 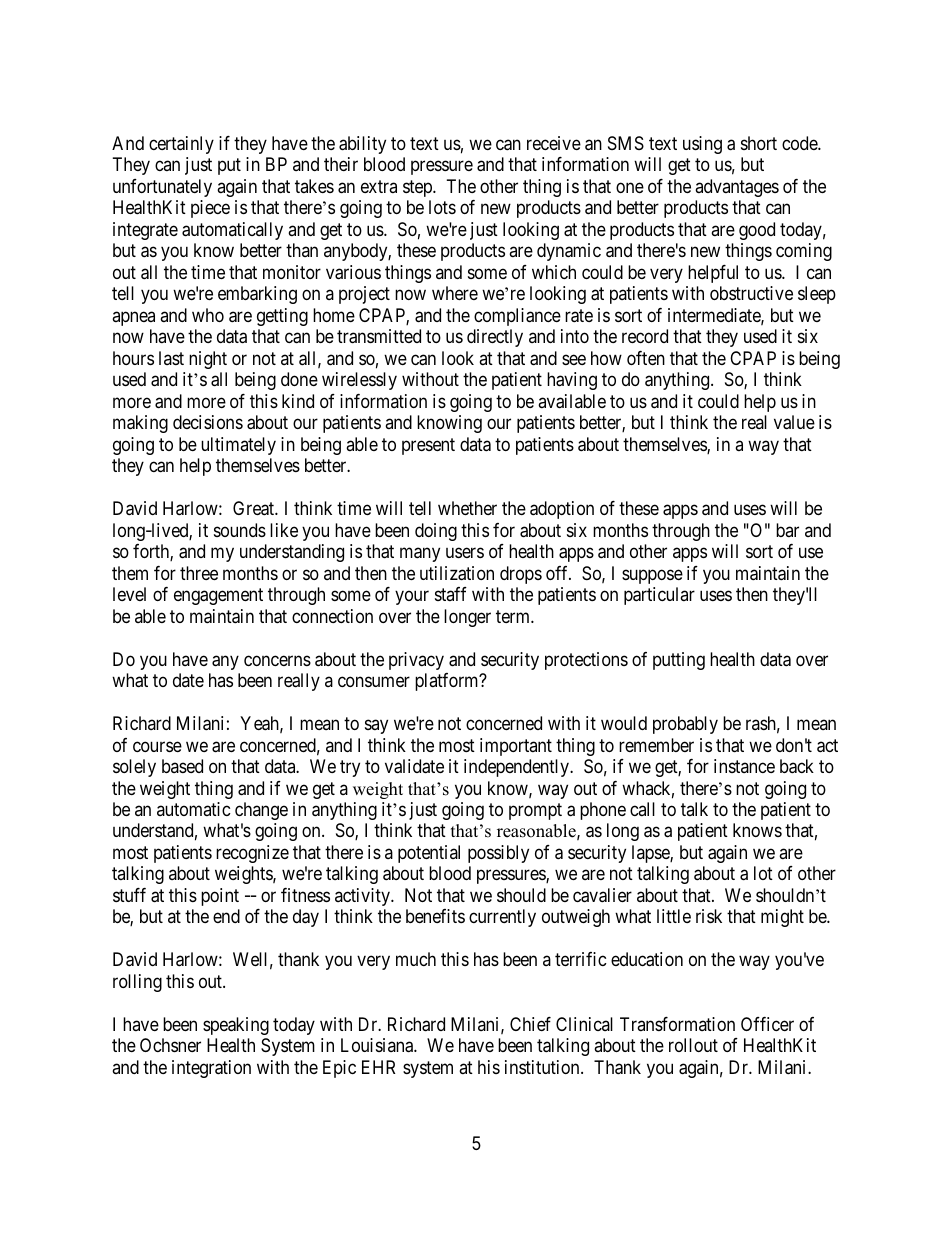 I want to click on directly, so click(x=495, y=338).
